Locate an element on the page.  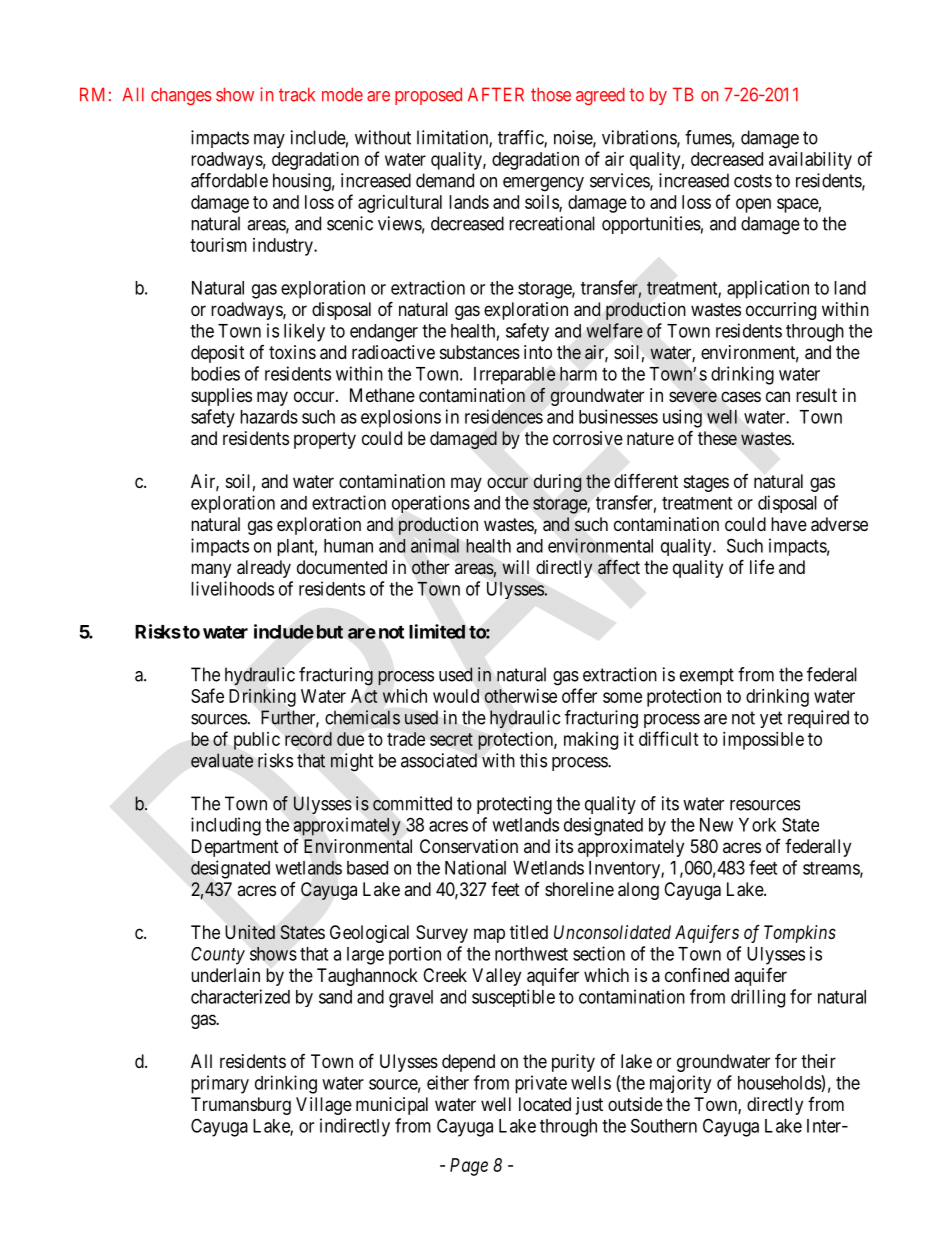
United is located at coordinates (250, 932).
